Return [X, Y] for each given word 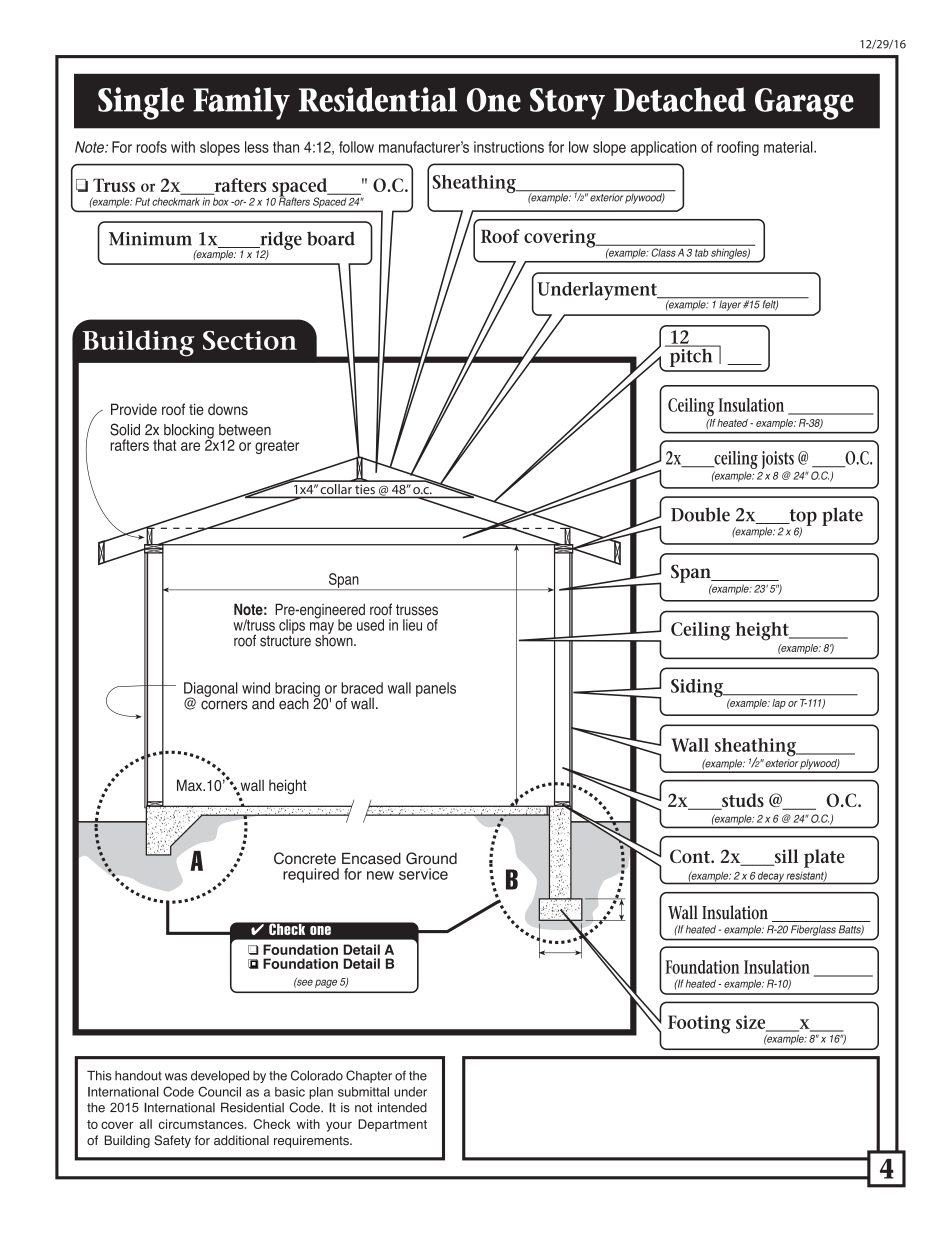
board [331, 238]
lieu [412, 625]
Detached [680, 99]
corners [224, 705]
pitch [691, 356]
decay [771, 878]
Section [250, 340]
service [423, 874]
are [190, 446]
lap [779, 704]
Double [700, 514]
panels [436, 689]
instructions [509, 147]
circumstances [202, 1124]
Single [141, 103]
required [311, 875]
